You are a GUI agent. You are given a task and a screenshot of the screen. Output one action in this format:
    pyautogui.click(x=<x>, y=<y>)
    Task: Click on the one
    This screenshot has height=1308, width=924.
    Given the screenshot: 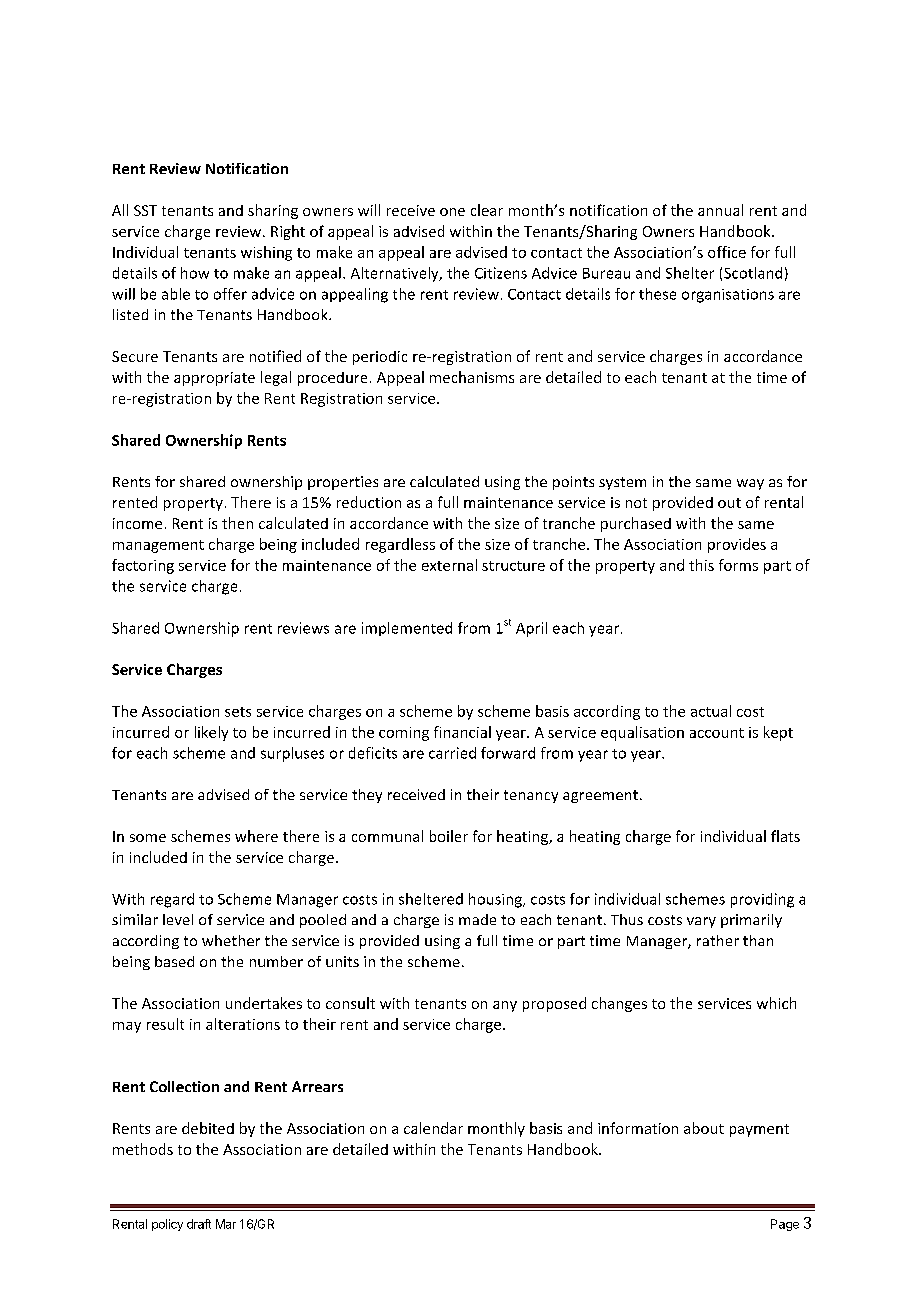 What is the action you would take?
    pyautogui.click(x=452, y=212)
